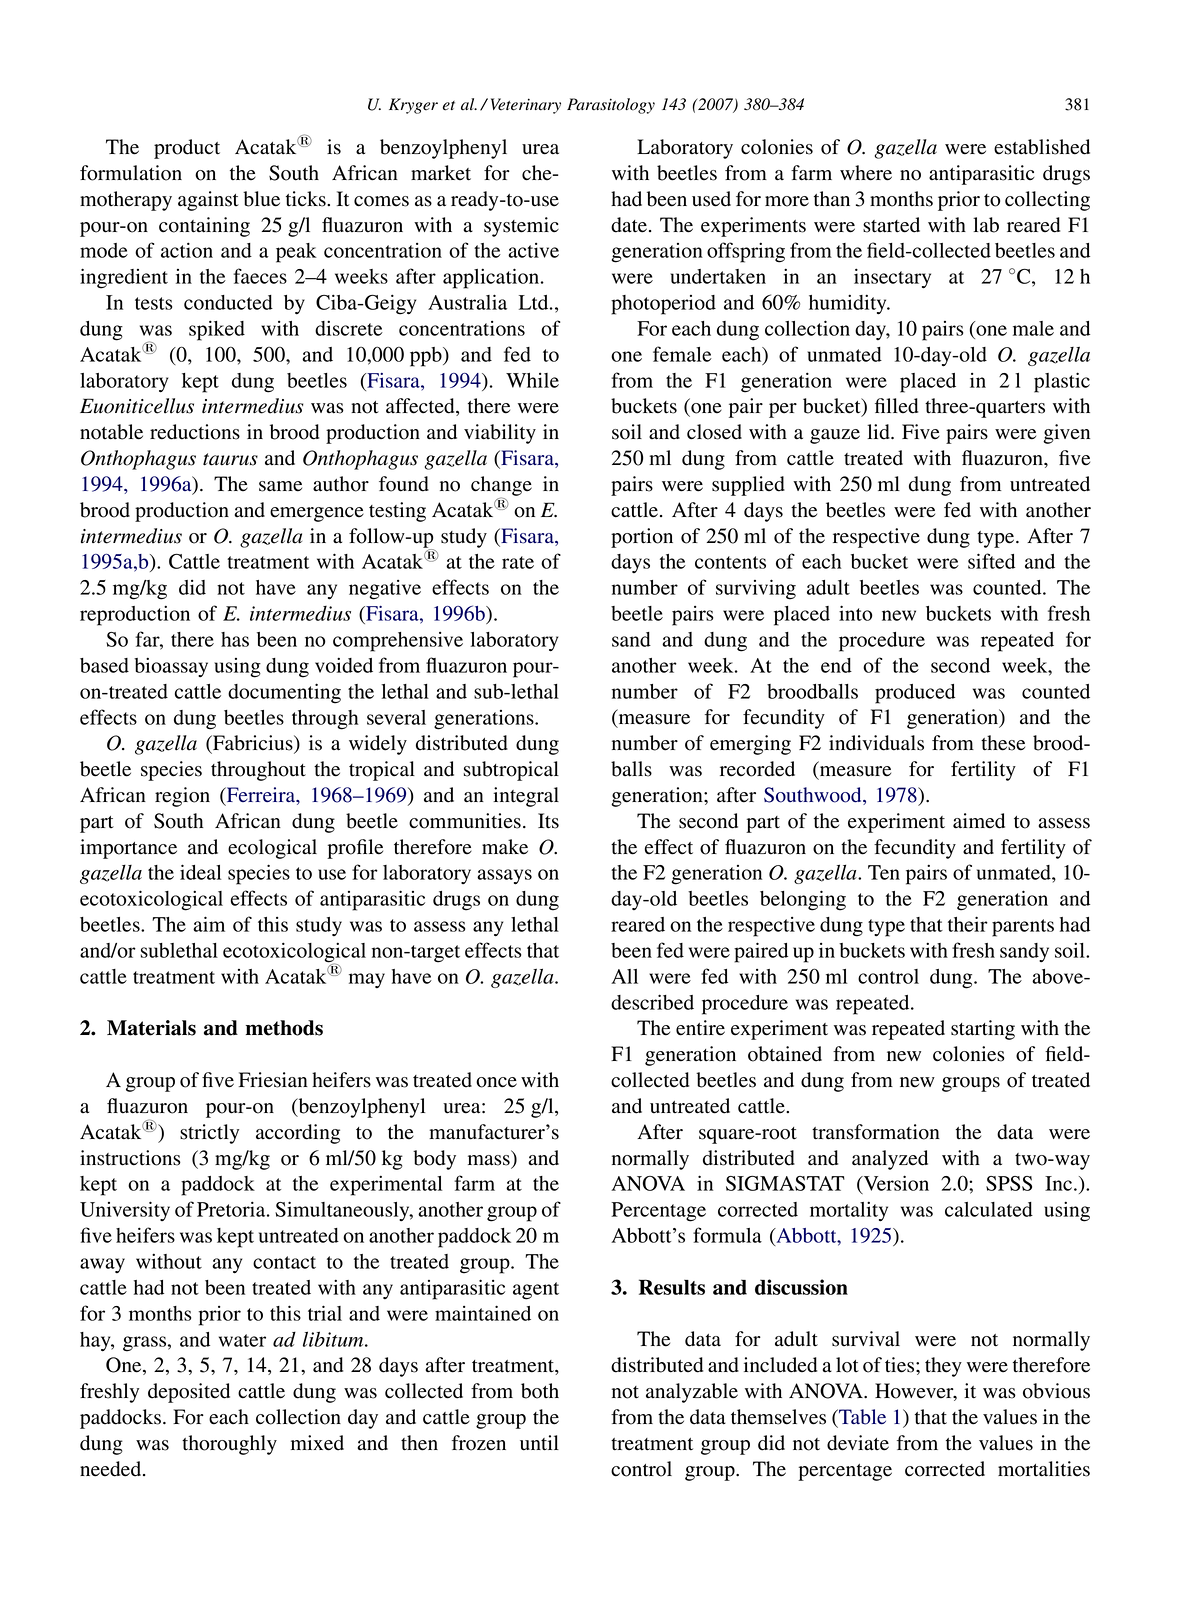 The width and height of the image is (1180, 1610). I want to click on they, so click(943, 1367).
